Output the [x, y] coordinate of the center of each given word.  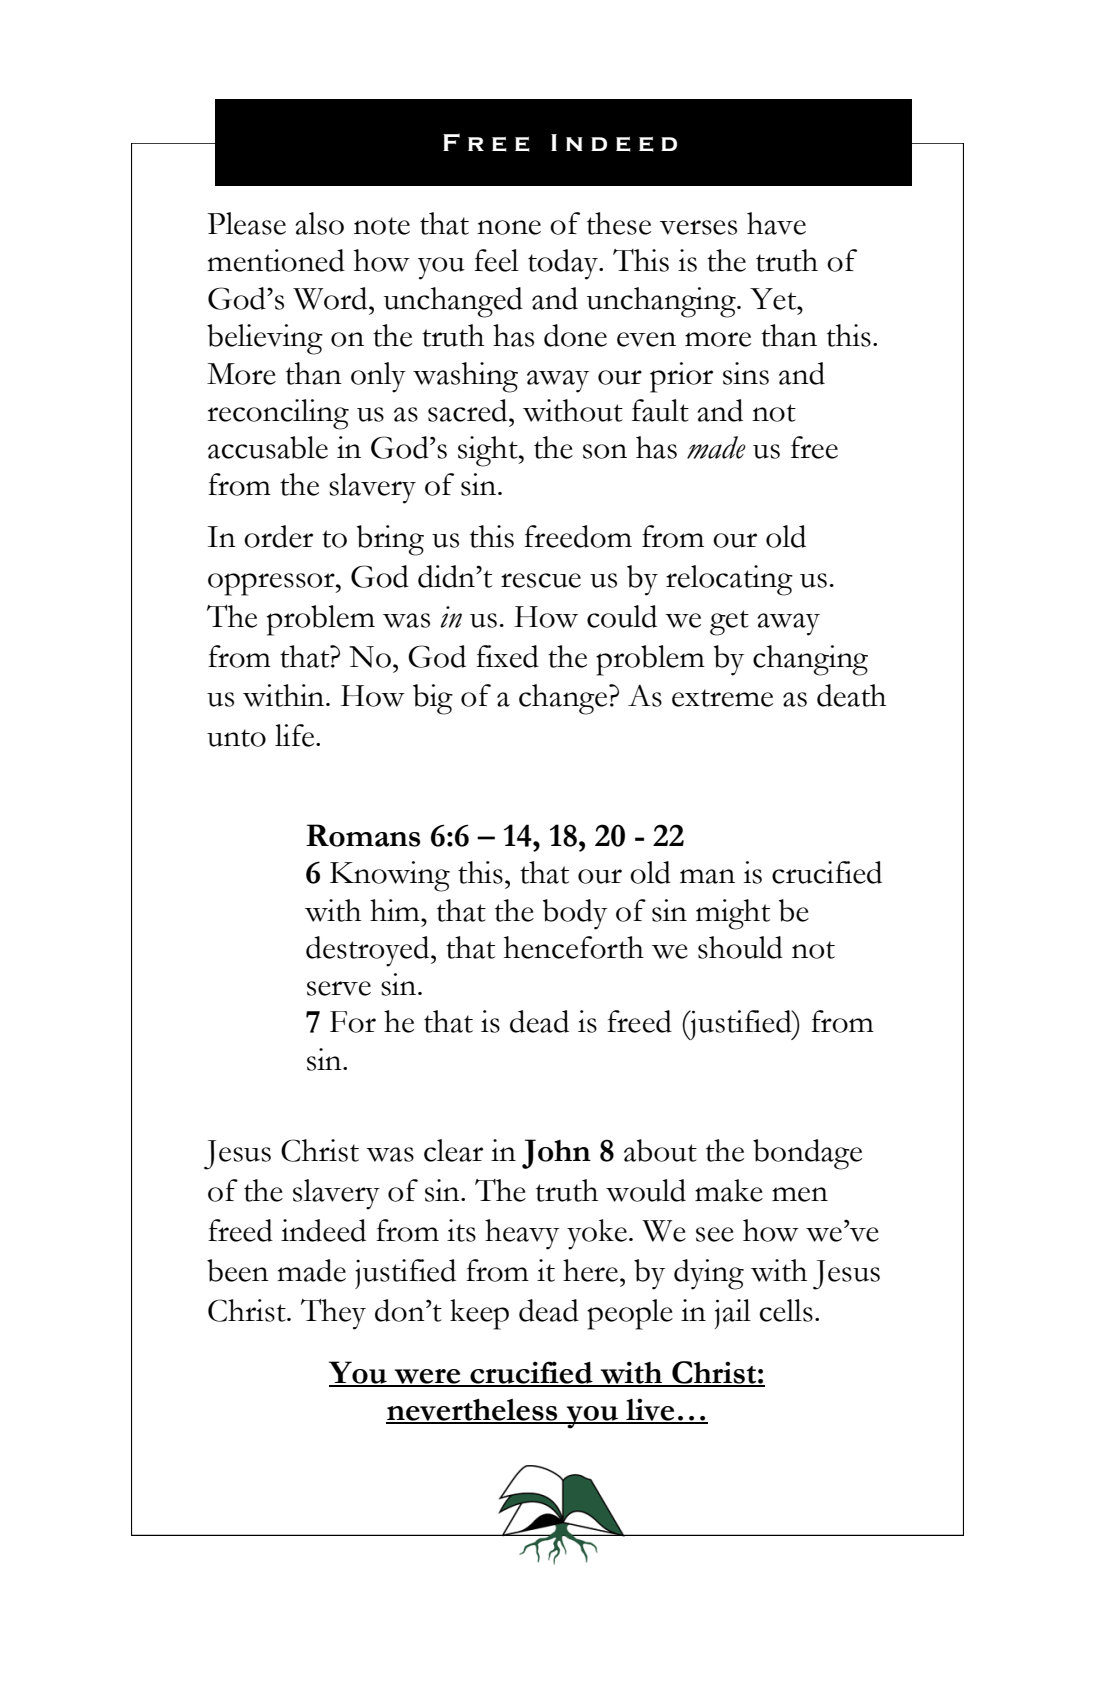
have [776, 223]
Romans [363, 835]
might [733, 914]
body [575, 914]
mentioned [276, 260]
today [564, 264]
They [333, 1314]
